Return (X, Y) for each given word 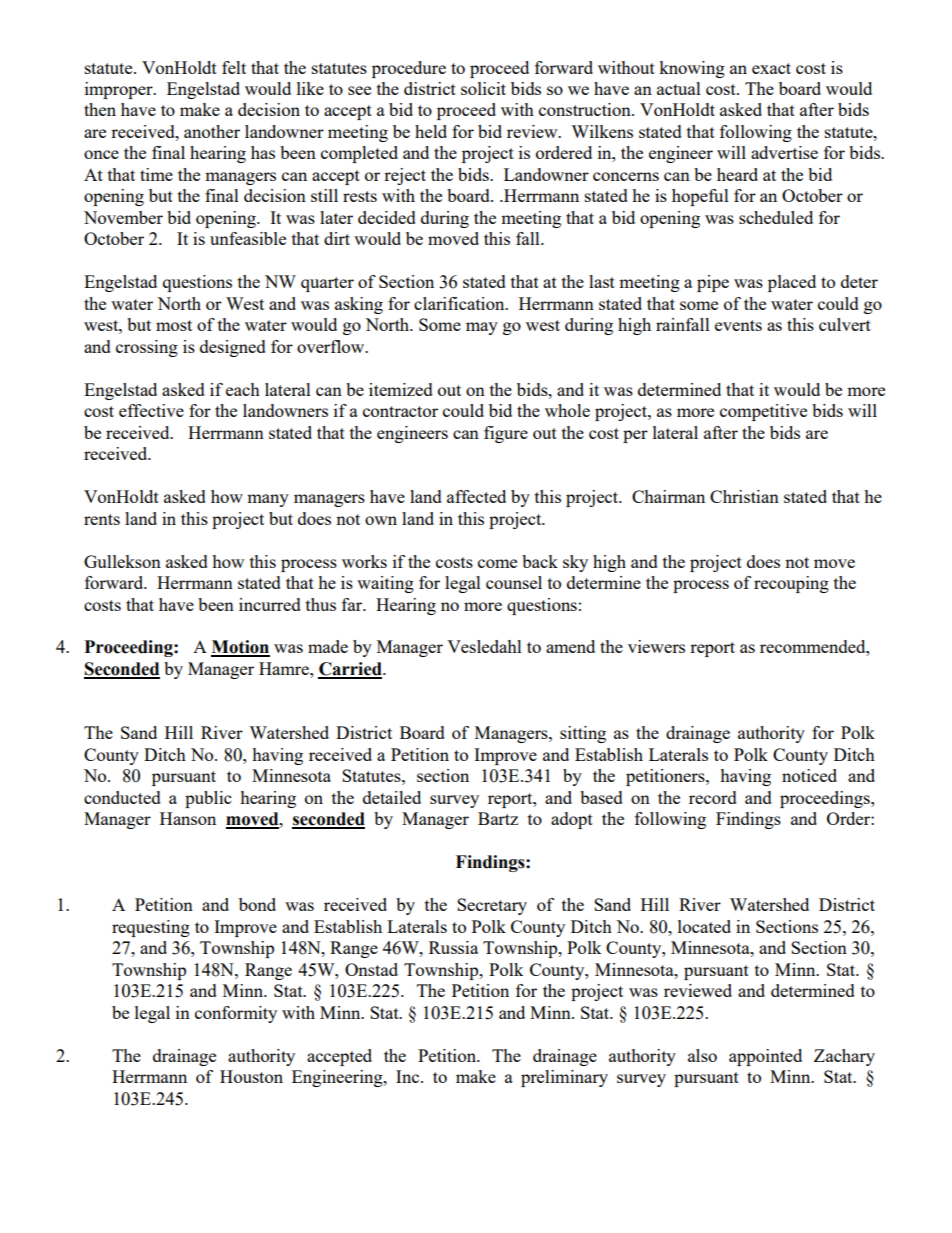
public (208, 799)
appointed (765, 1057)
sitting (583, 734)
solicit (483, 88)
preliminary (564, 1078)
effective (151, 410)
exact (771, 68)
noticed (809, 775)
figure (506, 434)
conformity (236, 1014)
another (212, 131)
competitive (763, 412)
